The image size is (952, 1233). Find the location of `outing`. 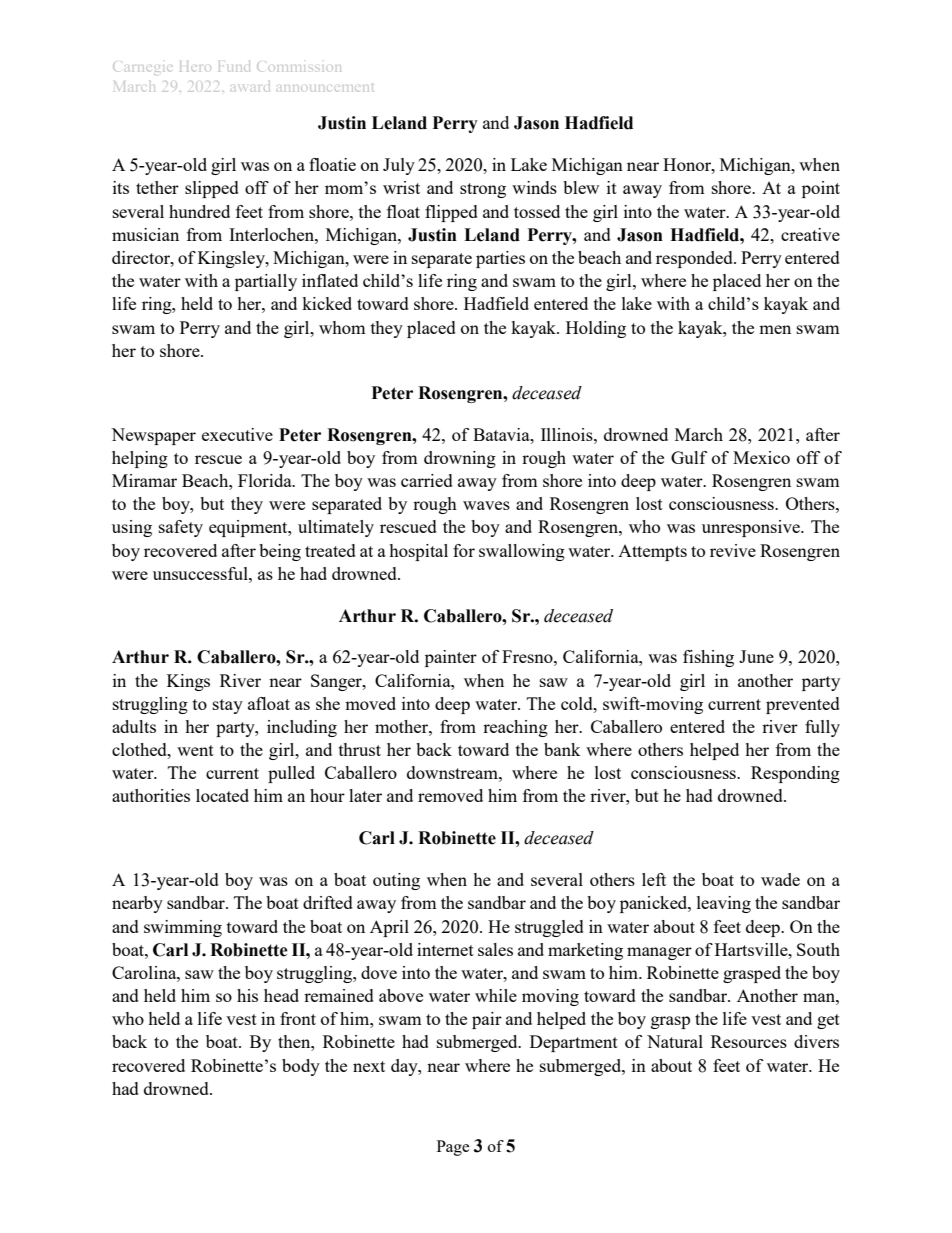

outing is located at coordinates (396, 881).
